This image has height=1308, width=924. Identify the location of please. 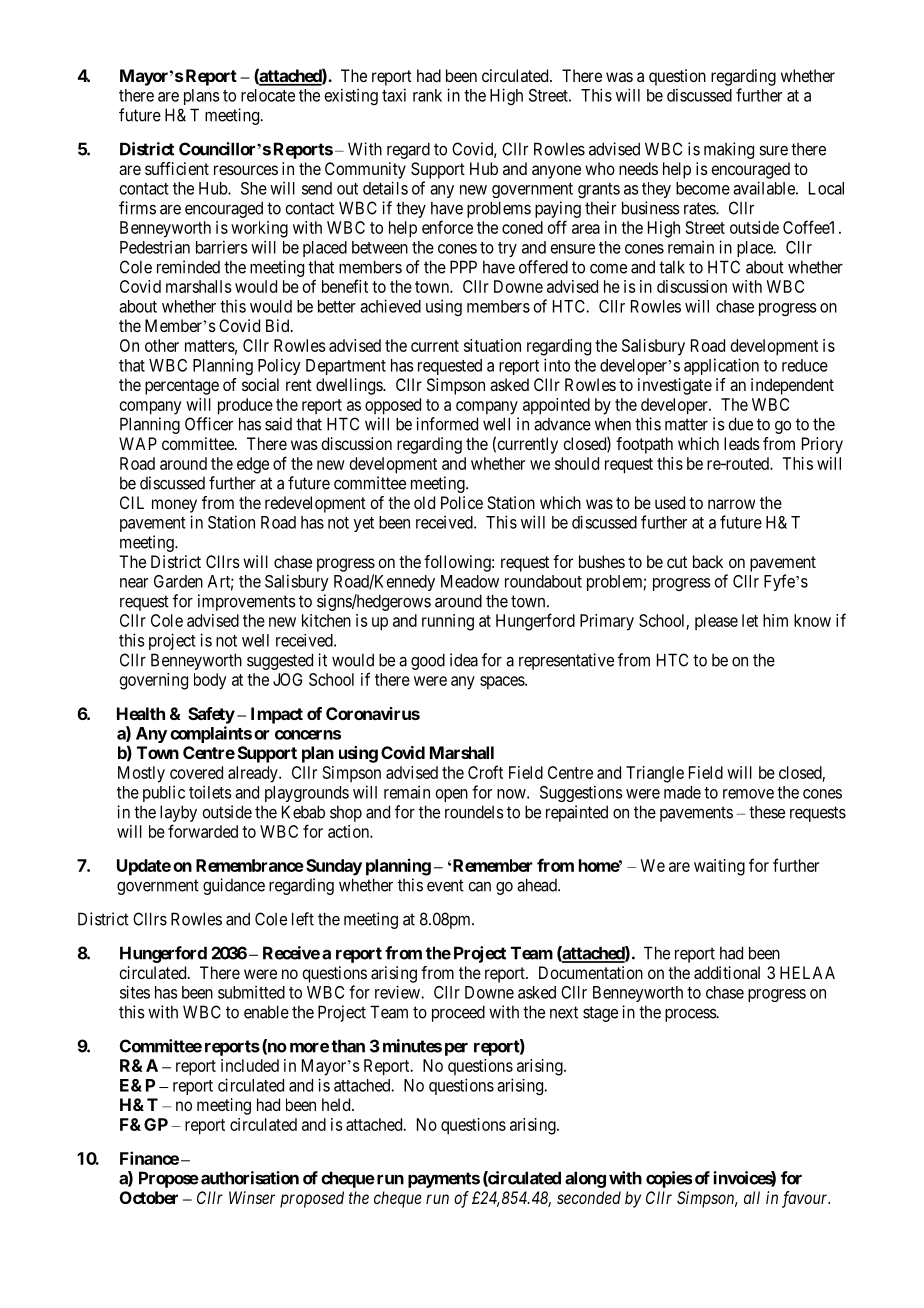
(716, 622).
